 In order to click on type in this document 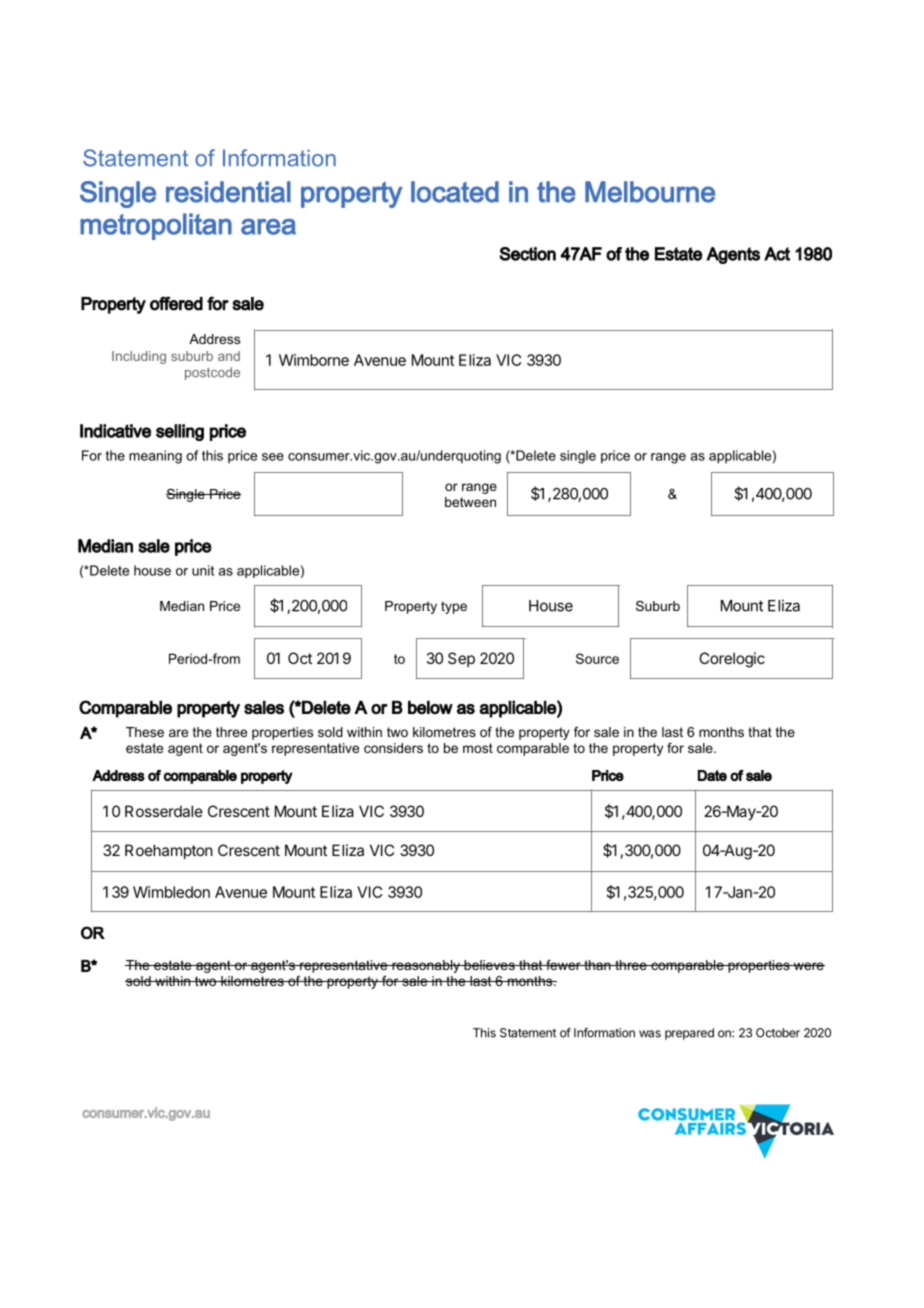, I will do `click(454, 607)`.
